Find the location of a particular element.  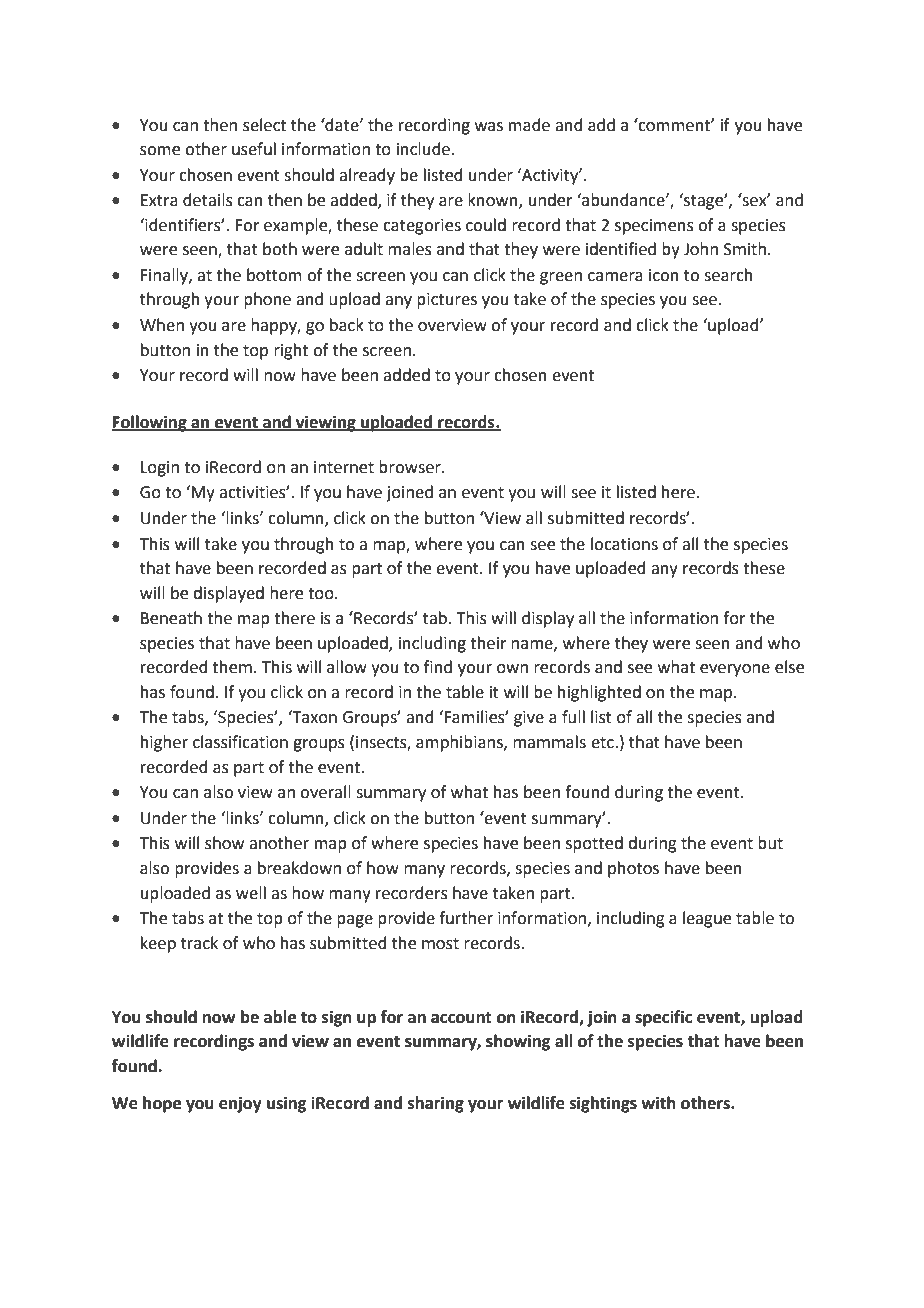

sharing is located at coordinates (436, 1104).
